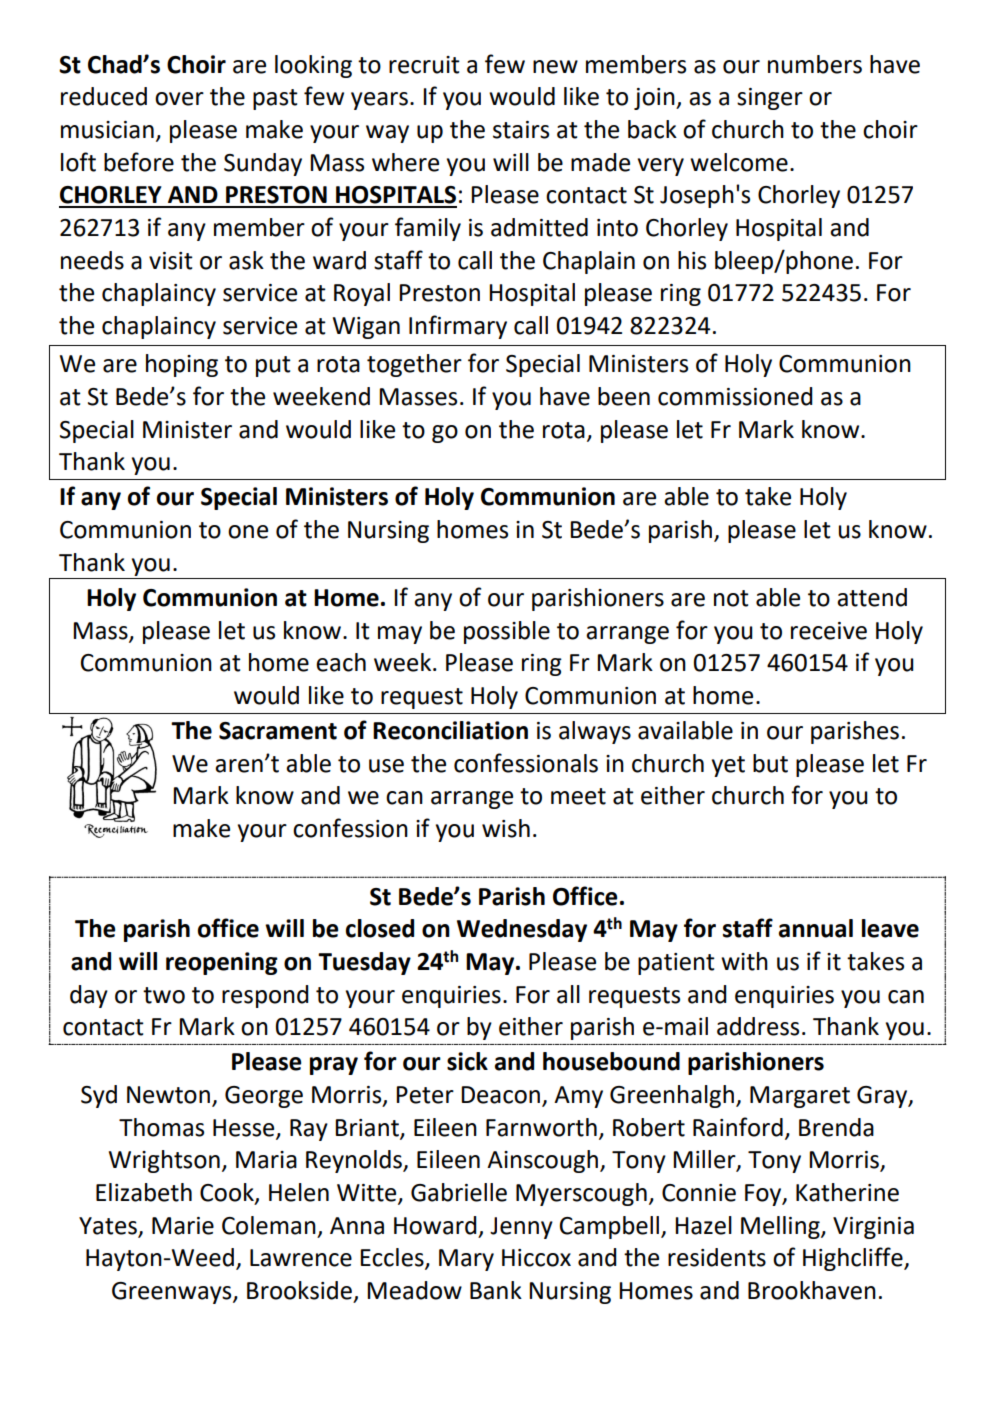  What do you see at coordinates (735, 396) in the image?
I see `commissioned` at bounding box center [735, 396].
